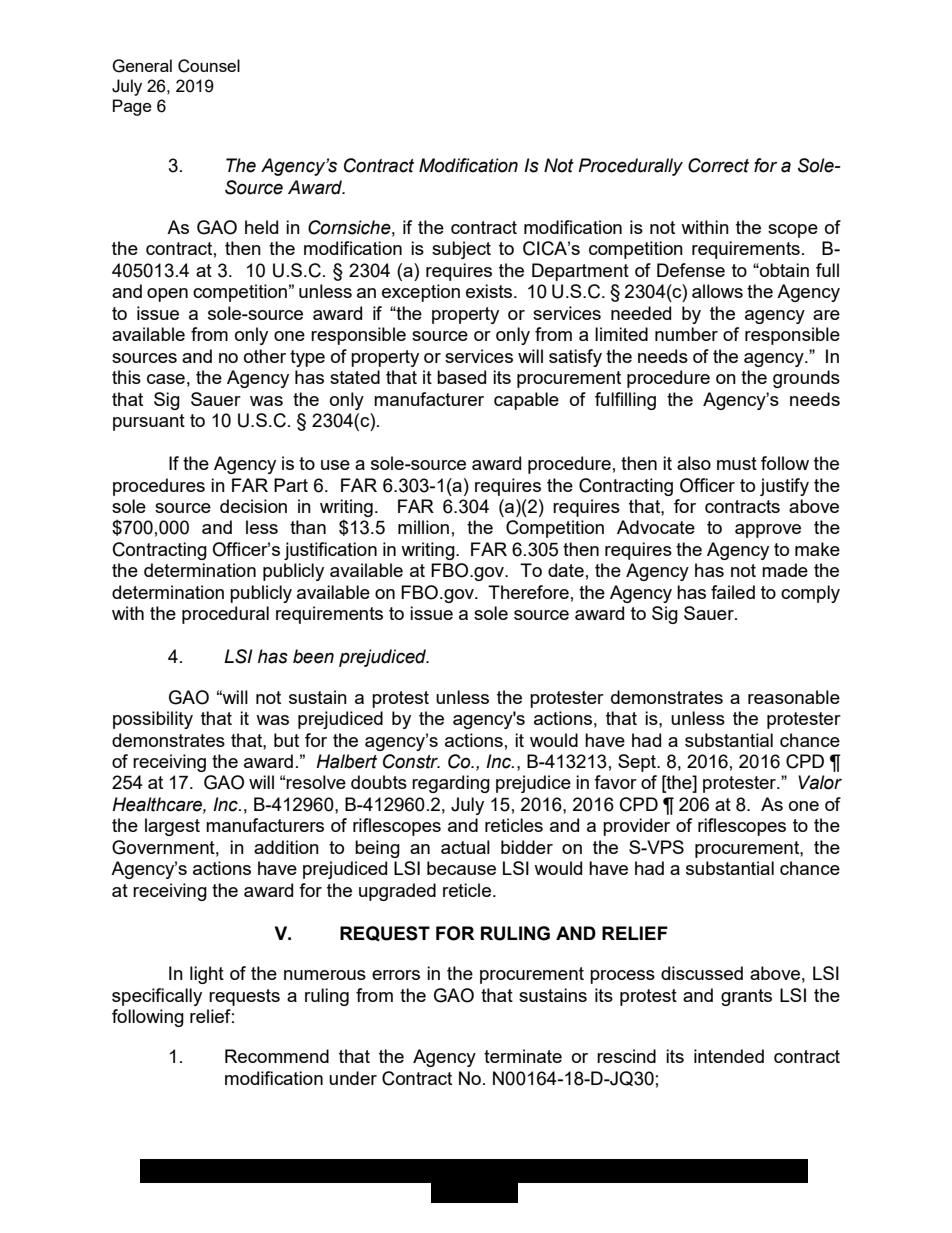  Describe the element at coordinates (461, 250) in the document. I see `subject` at that location.
